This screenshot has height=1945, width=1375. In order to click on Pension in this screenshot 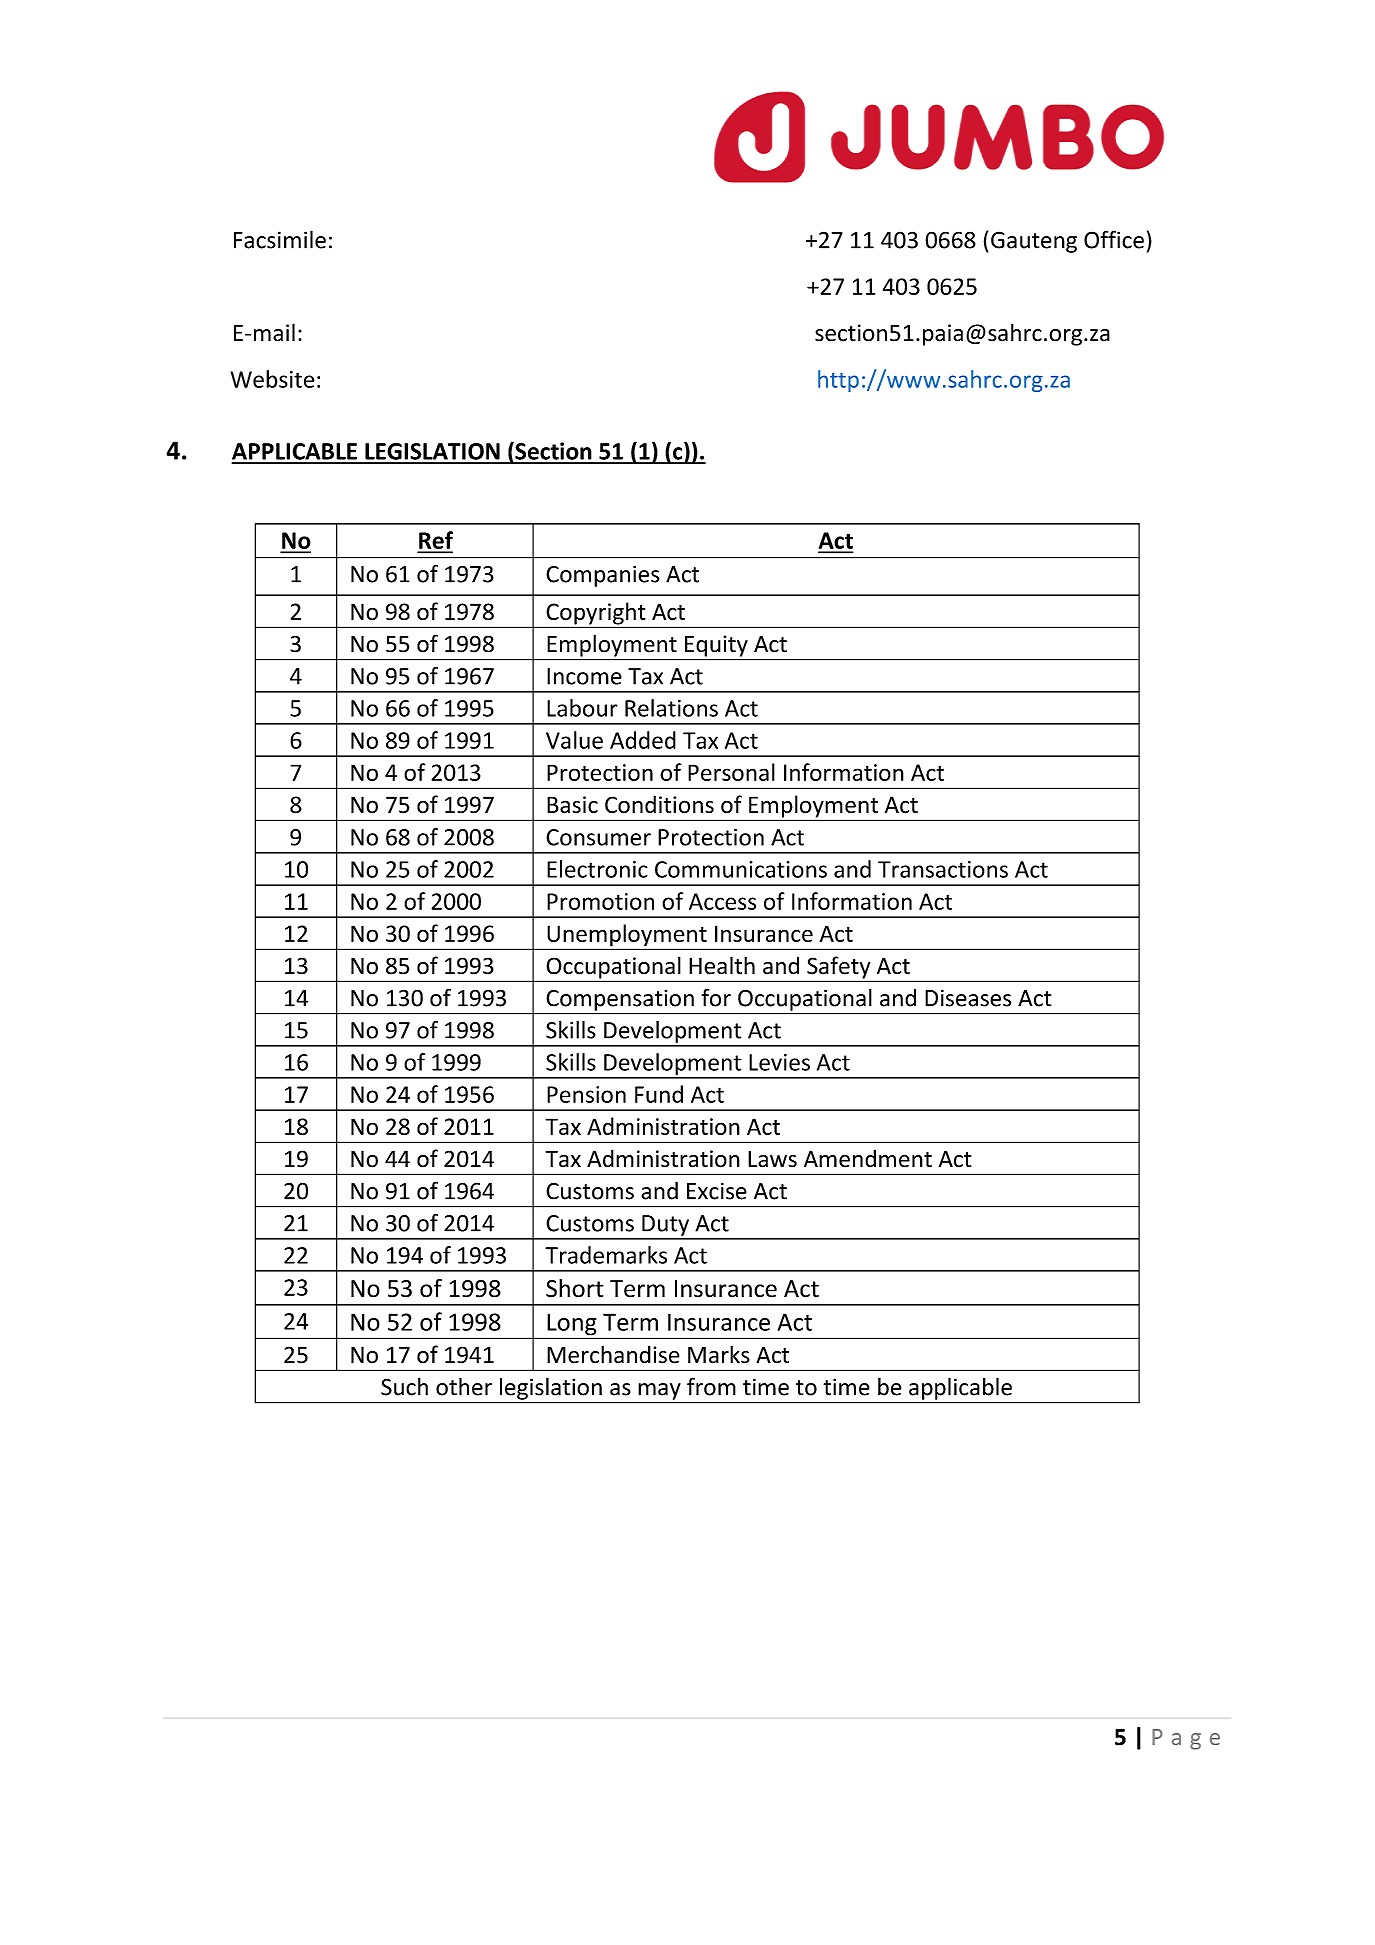, I will do `click(586, 1094)`.
